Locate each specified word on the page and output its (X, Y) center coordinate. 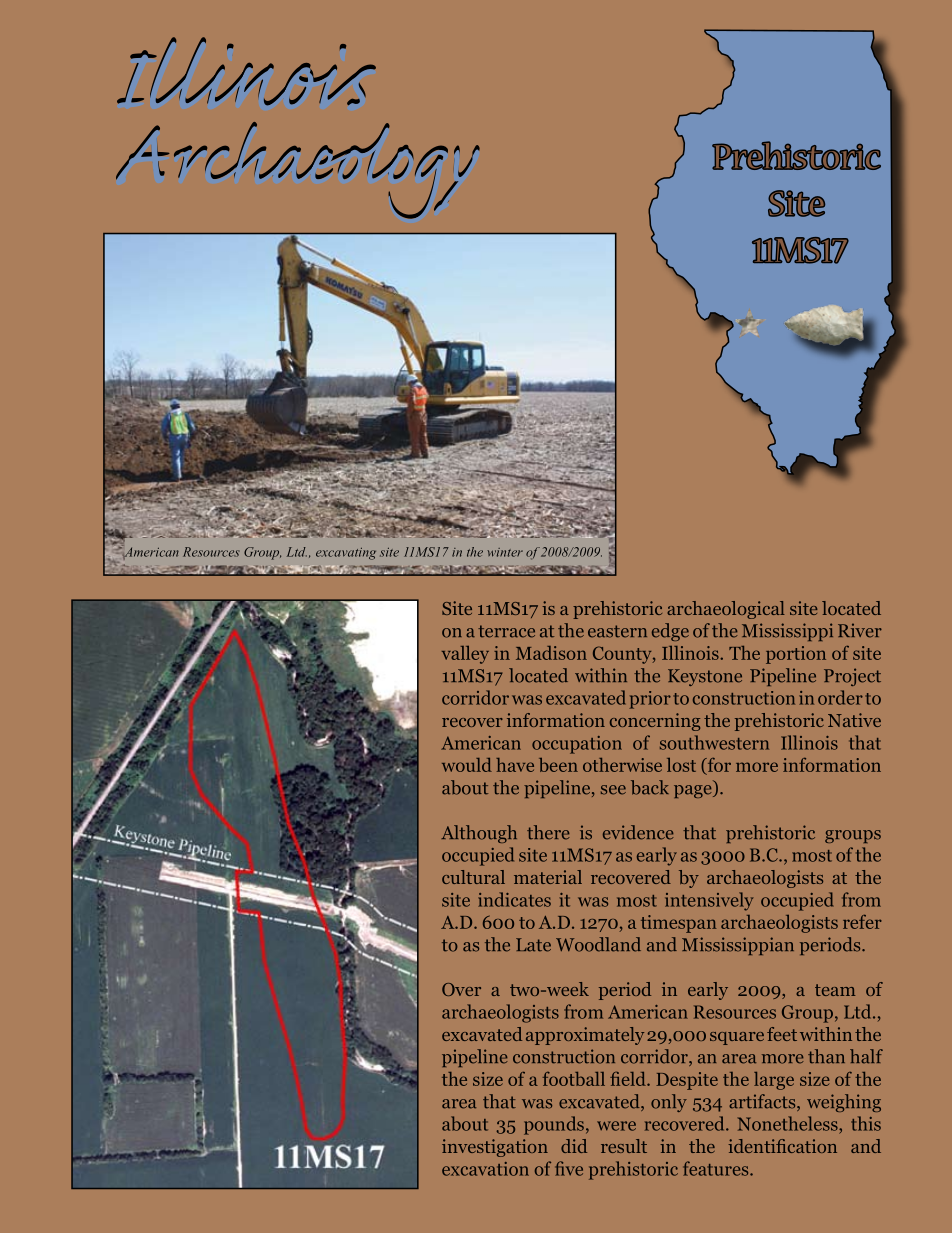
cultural (473, 877)
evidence (638, 832)
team (835, 990)
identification (782, 1146)
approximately (585, 1036)
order (840, 697)
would (467, 765)
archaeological (726, 610)
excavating (346, 554)
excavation (485, 1169)
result (624, 1146)
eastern (617, 631)
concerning (655, 722)
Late (533, 945)
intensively (709, 901)
